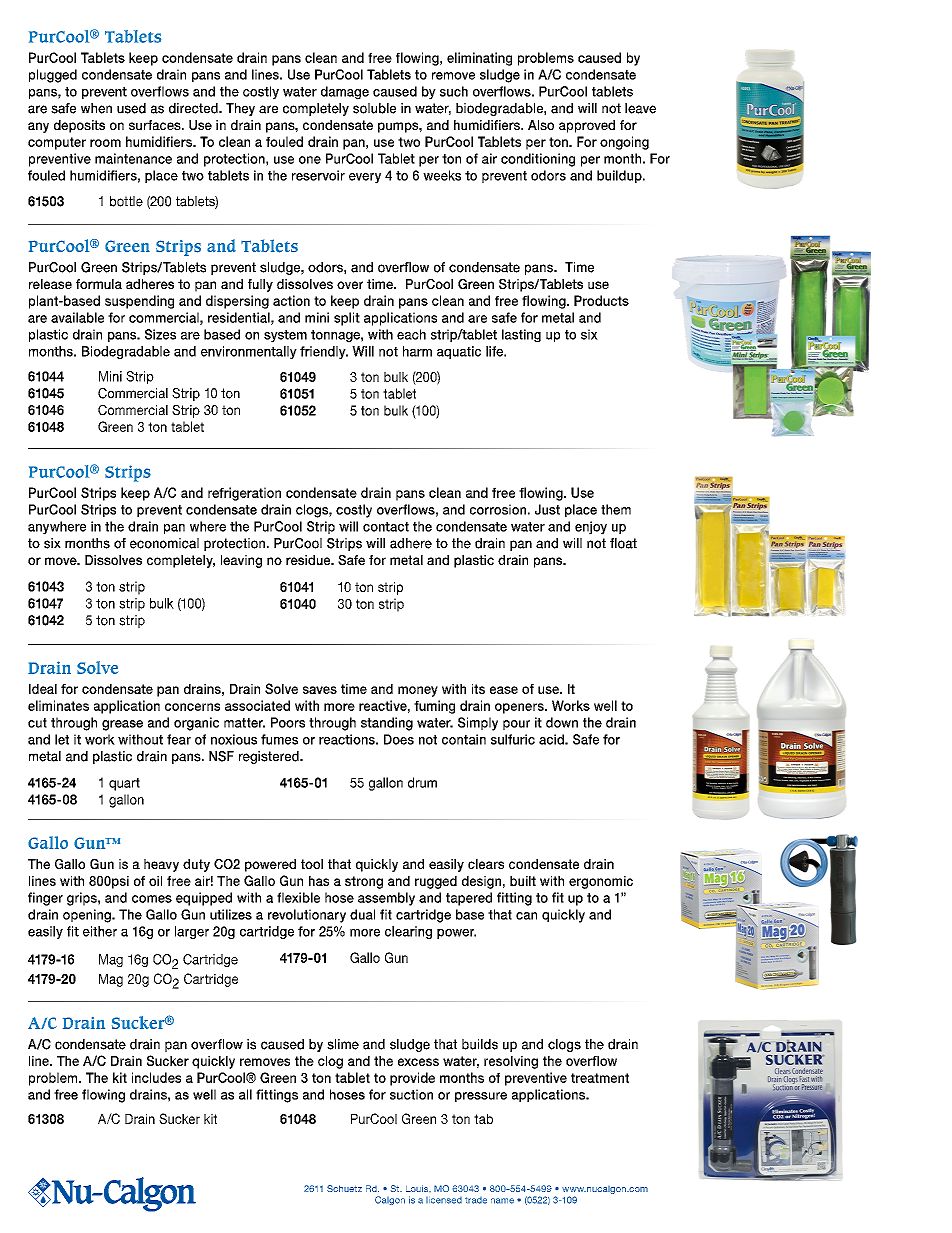 Image resolution: width=952 pixels, height=1233 pixels. Describe the element at coordinates (312, 864) in the screenshot. I see `tool` at that location.
